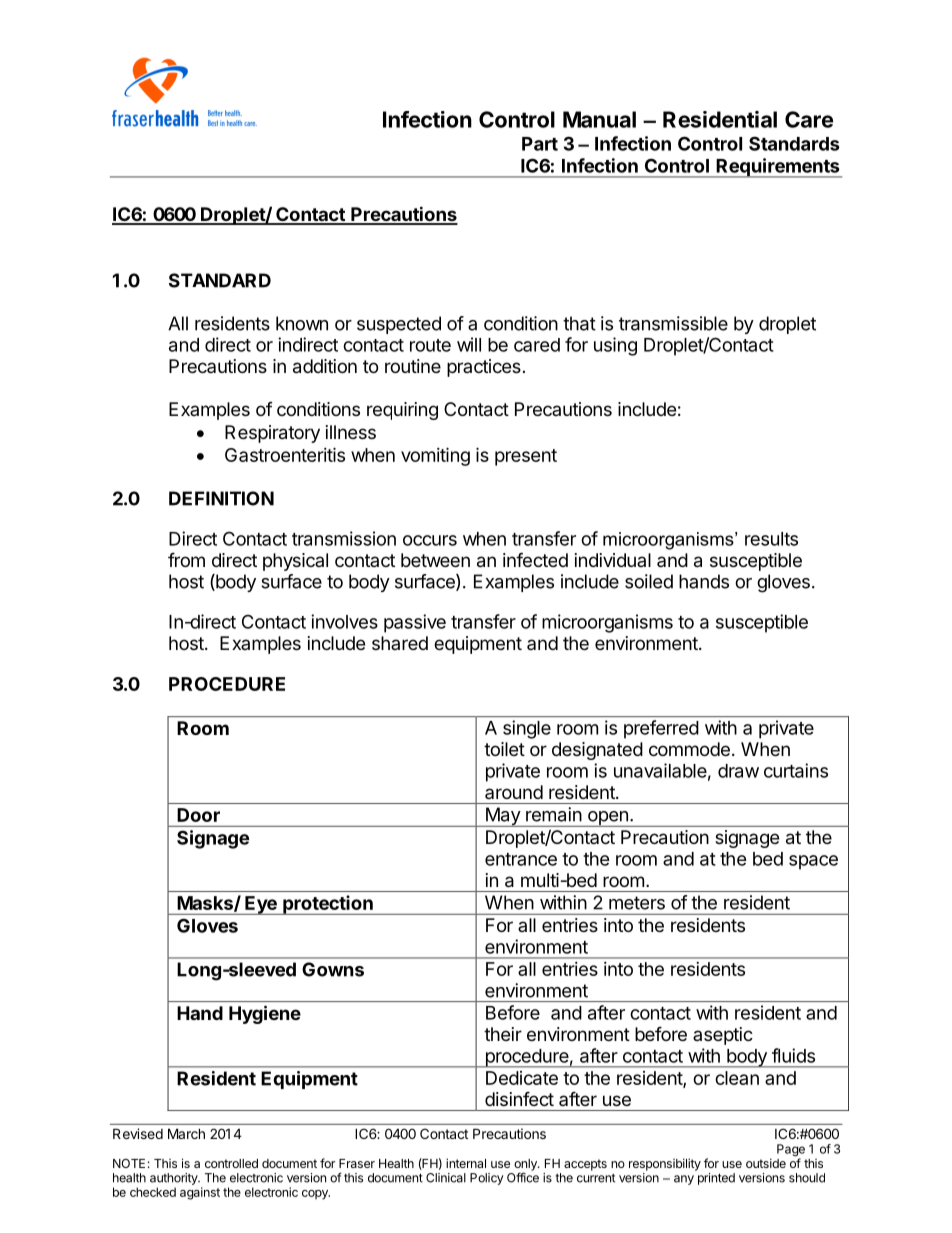  Describe the element at coordinates (272, 434) in the screenshot. I see `Respiratory` at that location.
